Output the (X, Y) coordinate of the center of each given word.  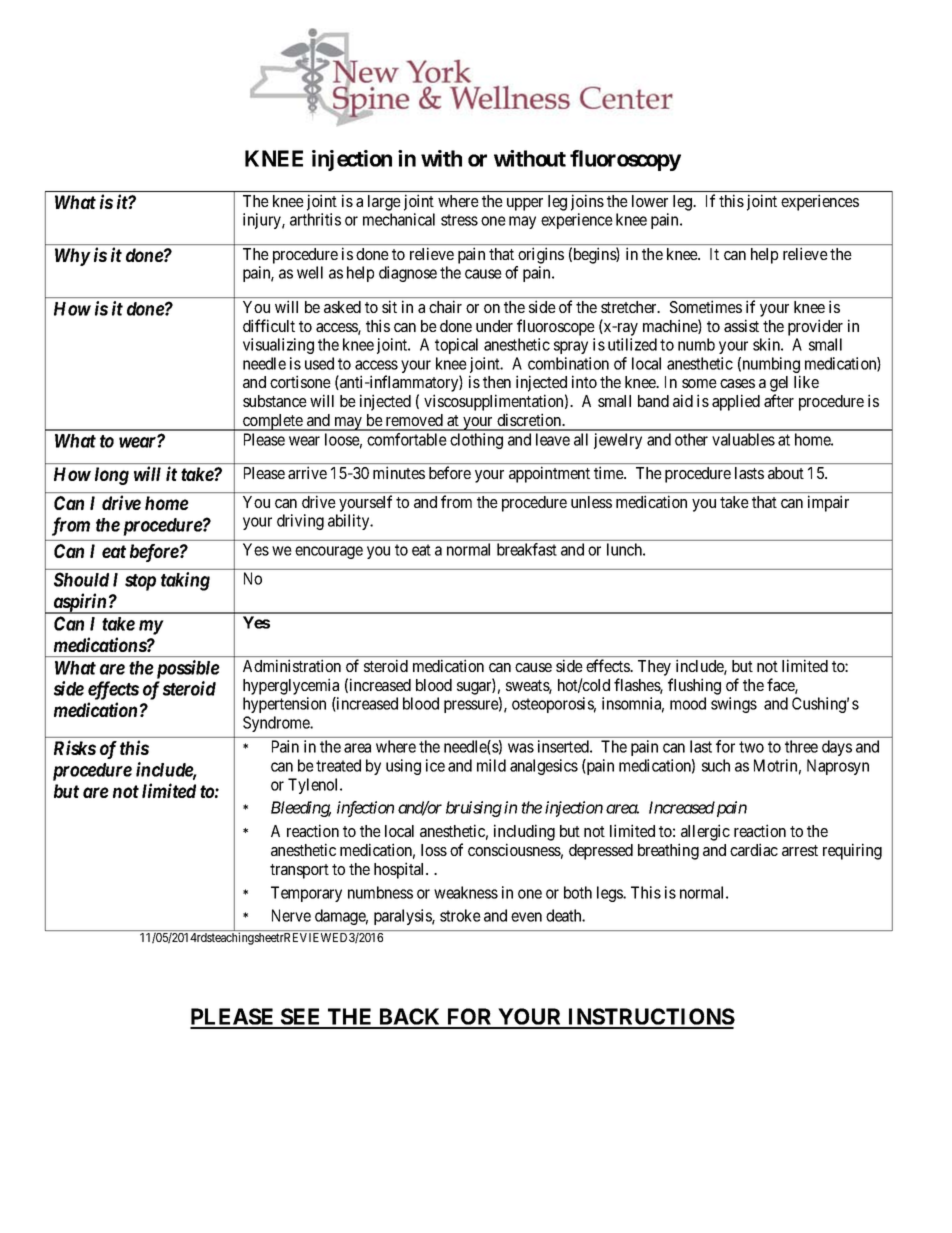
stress (459, 220)
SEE (301, 1018)
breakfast (527, 549)
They (654, 668)
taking (185, 581)
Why (72, 257)
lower (650, 201)
